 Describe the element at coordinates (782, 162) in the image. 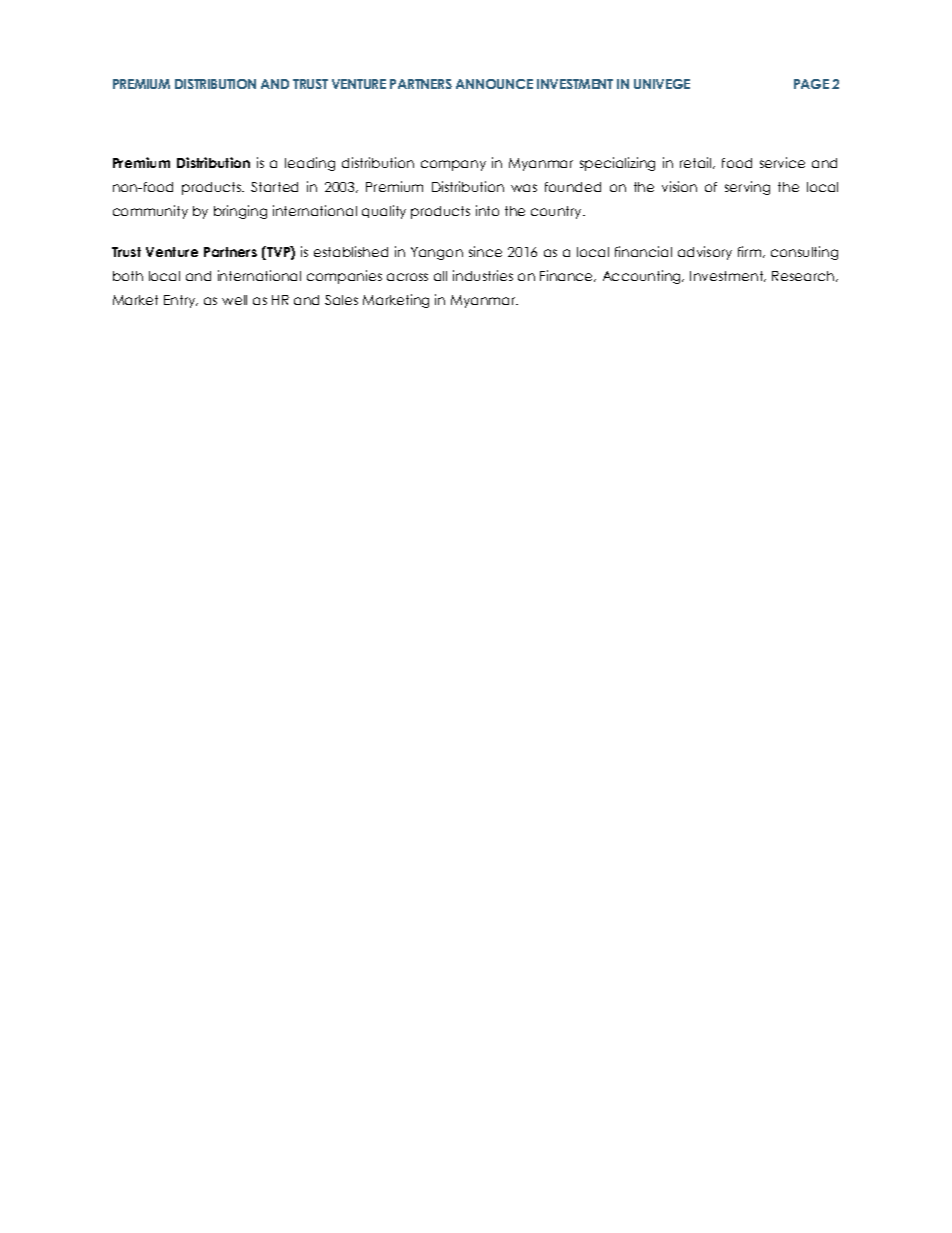

I see `service` at that location.
